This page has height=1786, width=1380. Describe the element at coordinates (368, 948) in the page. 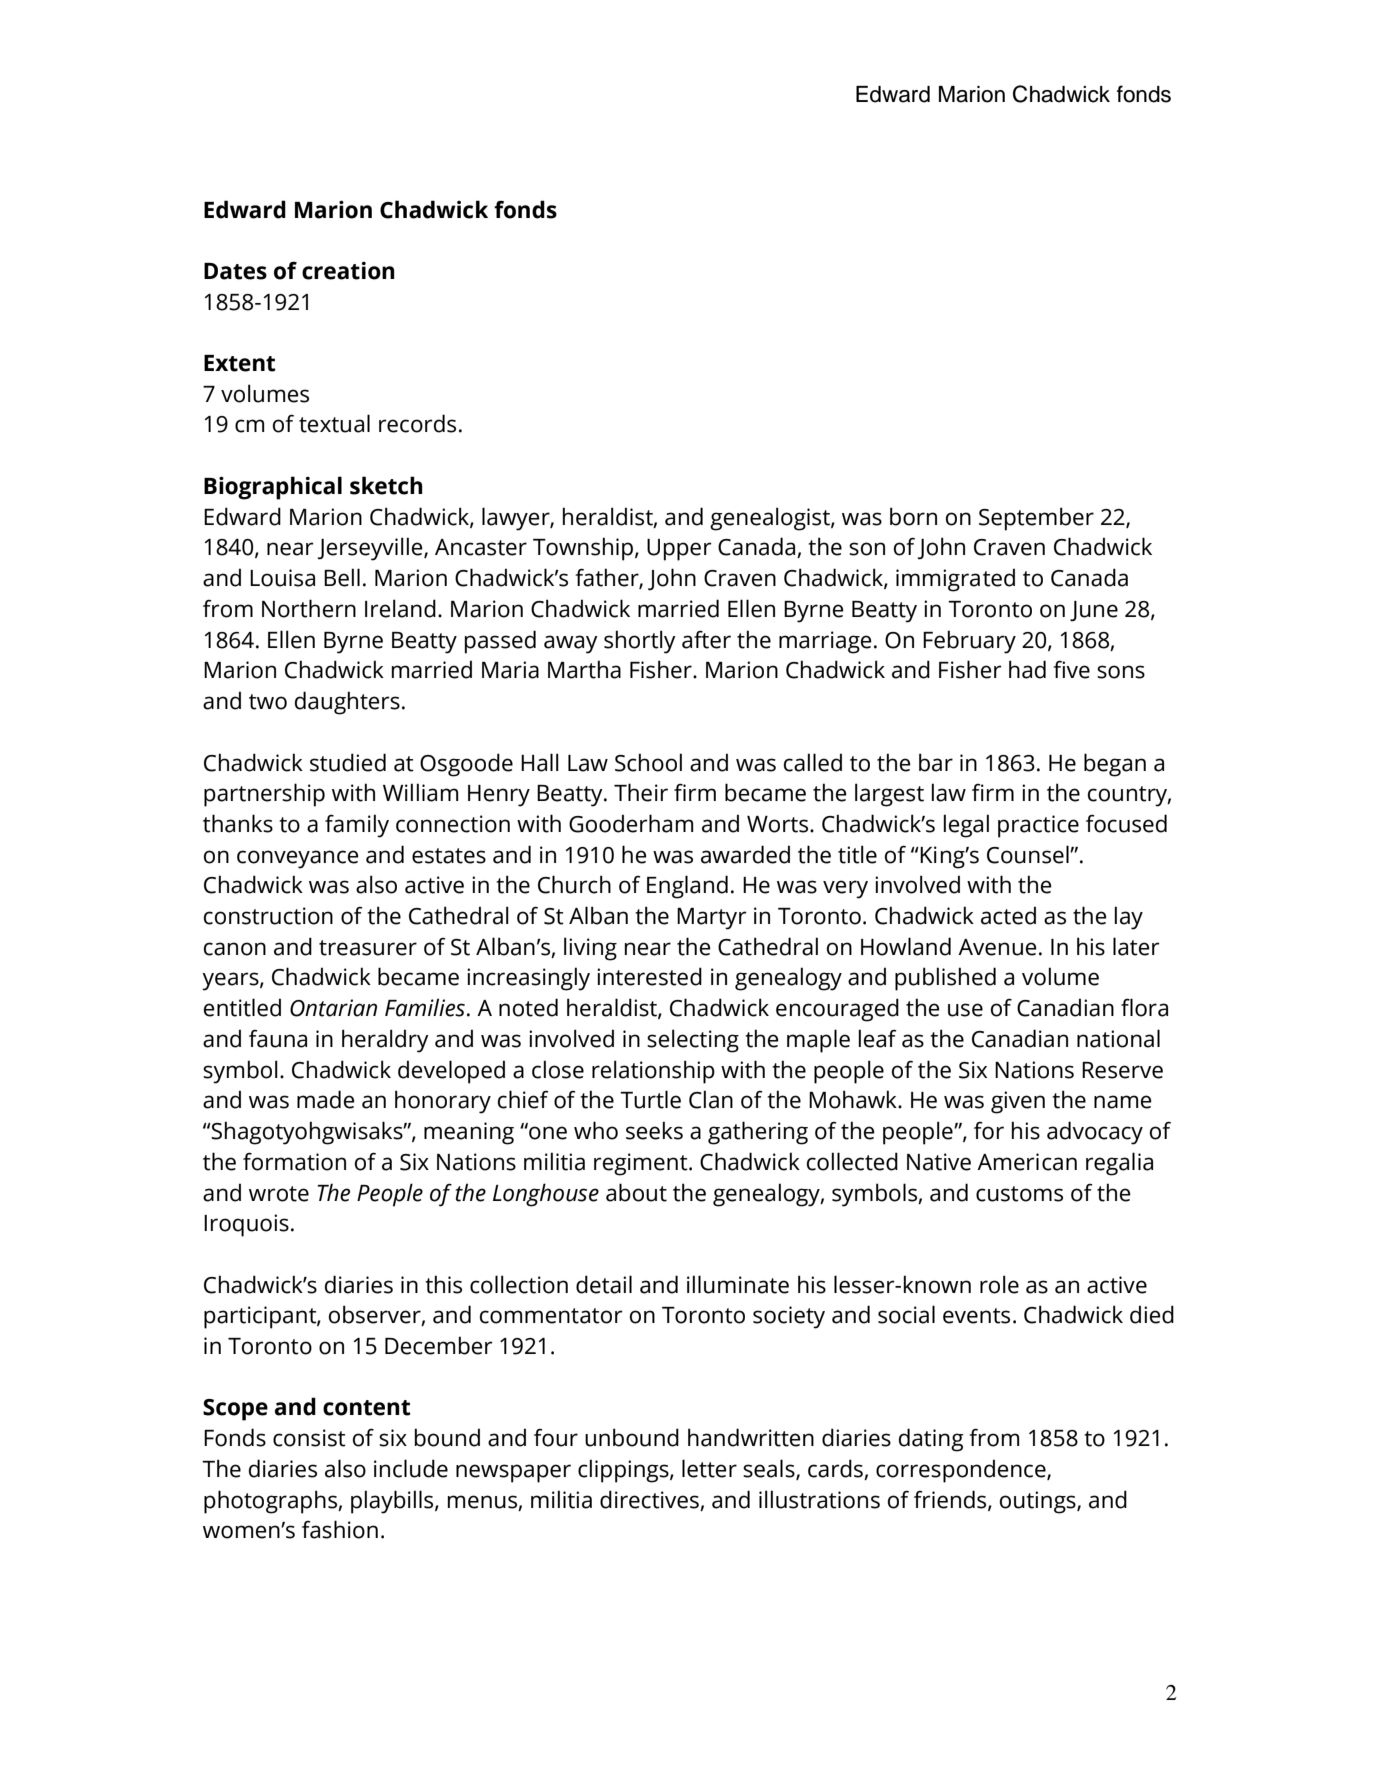

I see `treasurer` at that location.
